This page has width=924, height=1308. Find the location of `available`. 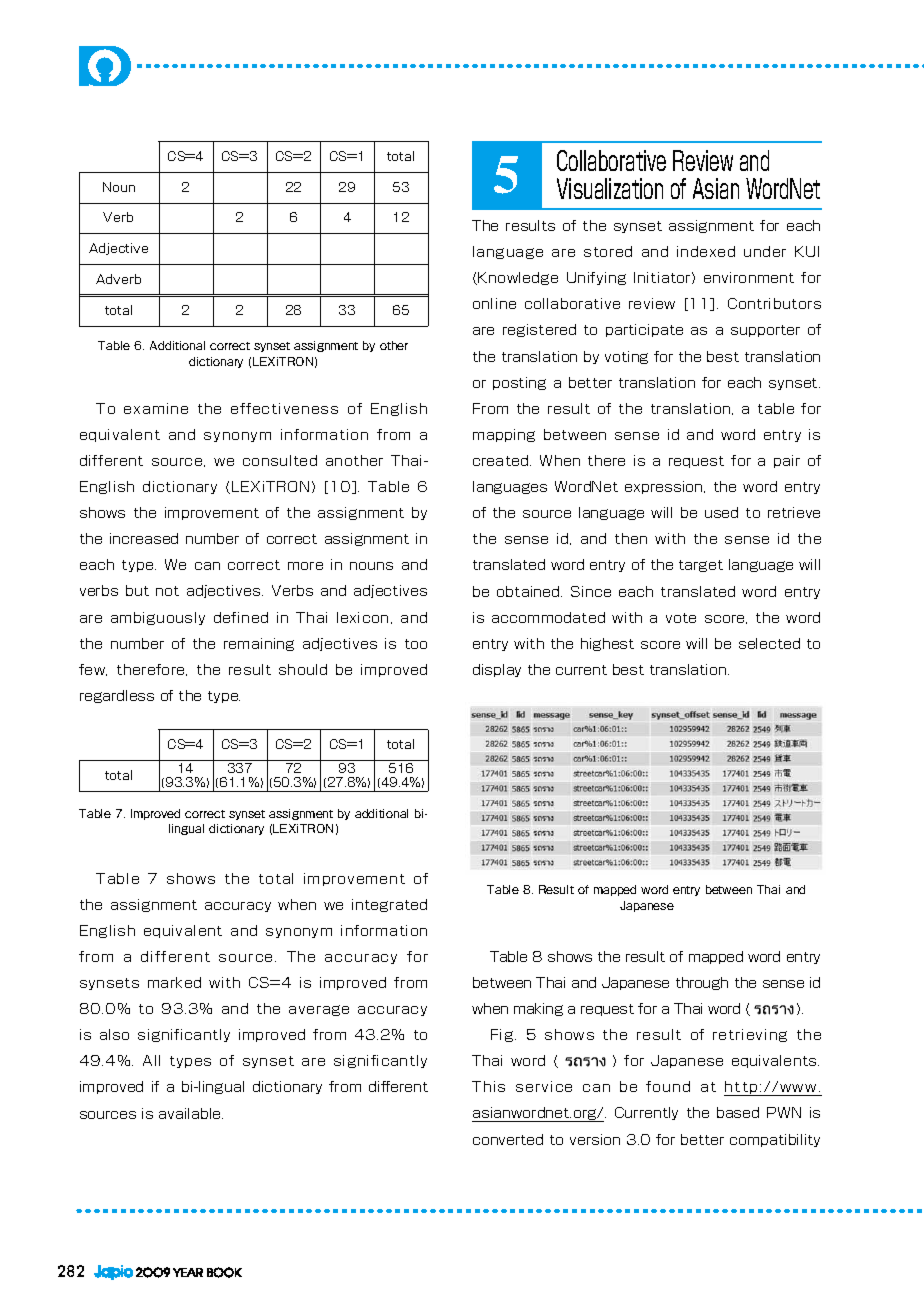

available is located at coordinates (191, 1113).
